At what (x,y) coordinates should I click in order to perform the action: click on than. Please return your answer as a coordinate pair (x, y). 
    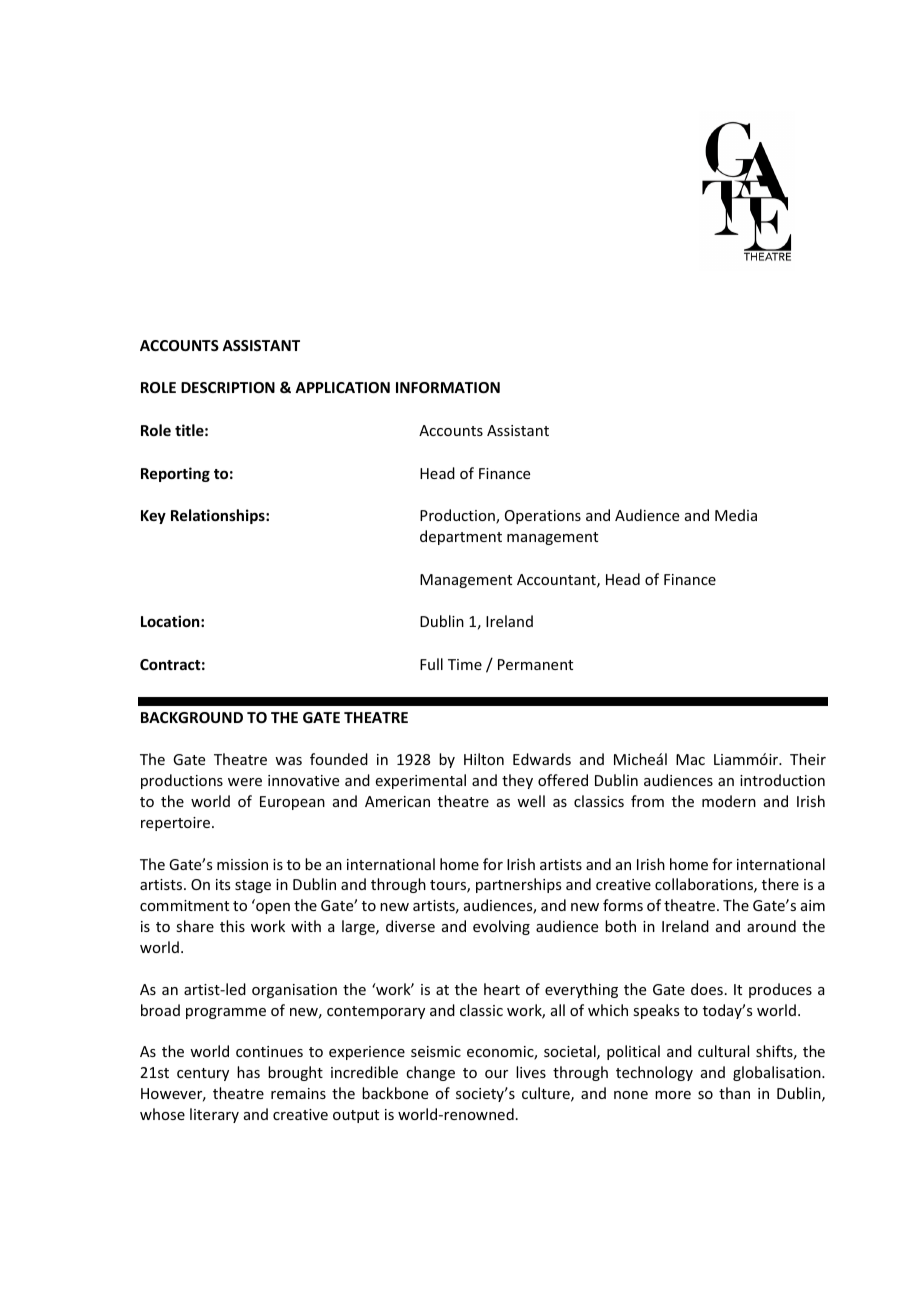
    Looking at the image, I should click on (734, 1093).
